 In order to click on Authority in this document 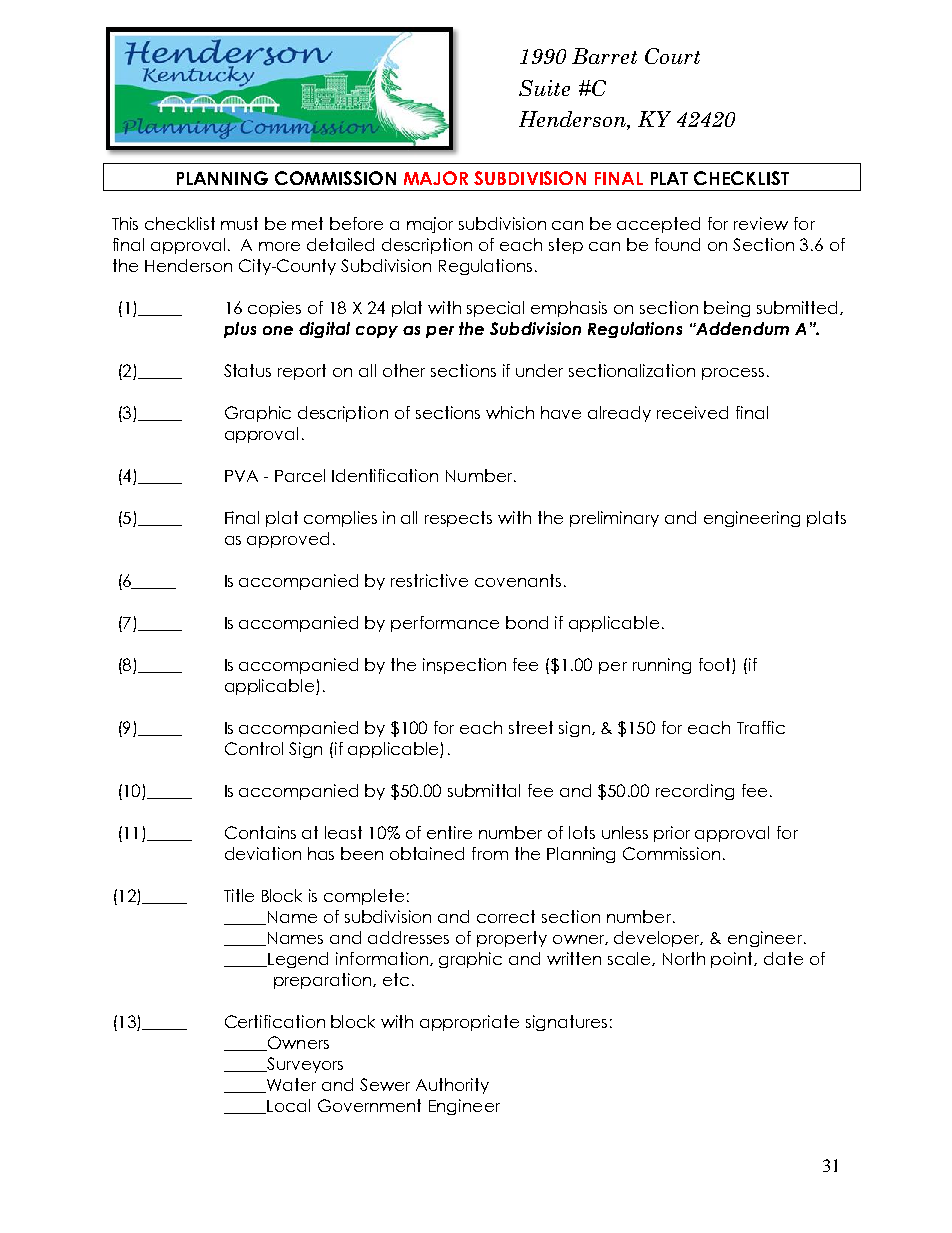, I will do `click(452, 1086)`.
